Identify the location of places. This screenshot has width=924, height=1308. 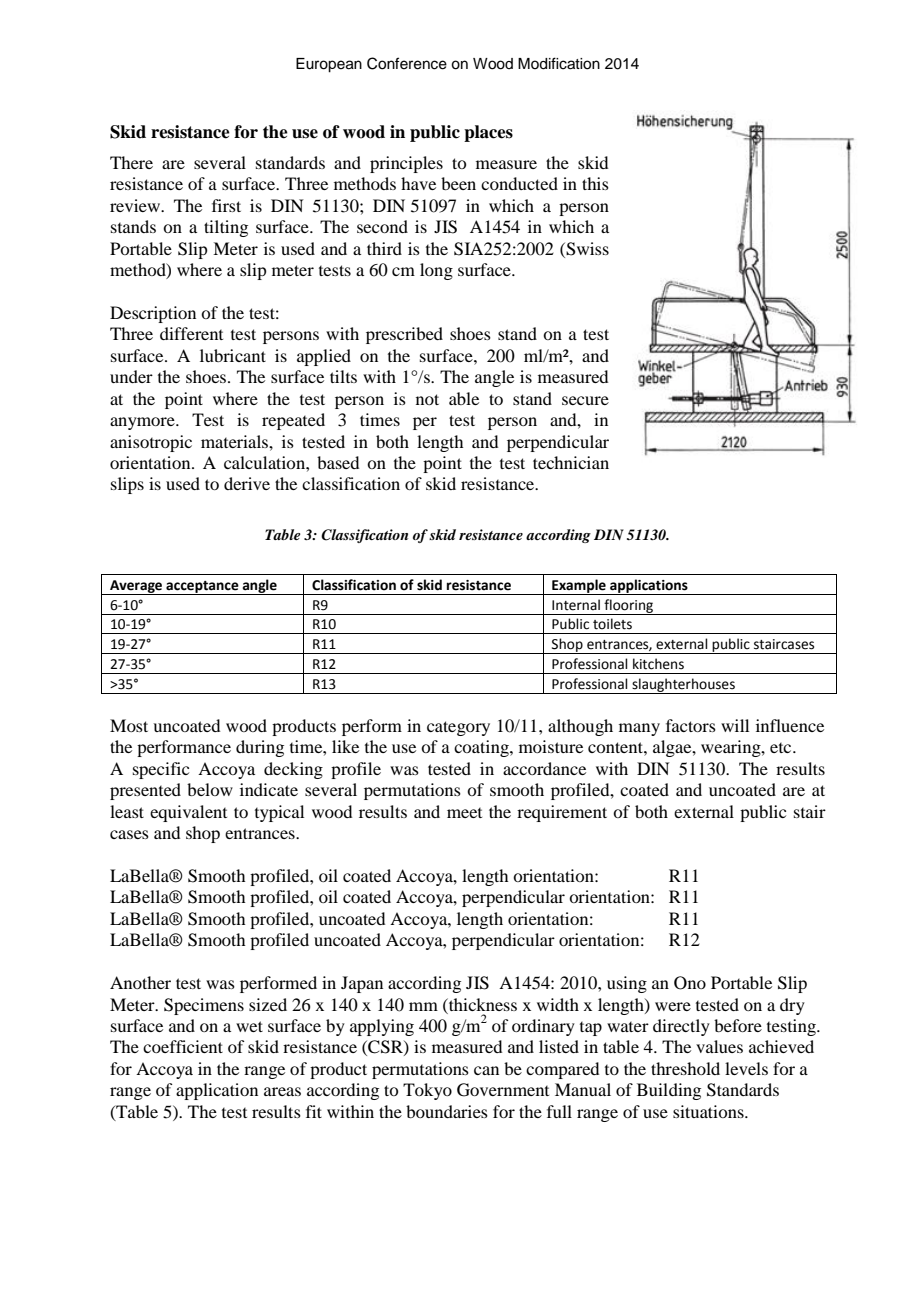
(488, 133).
